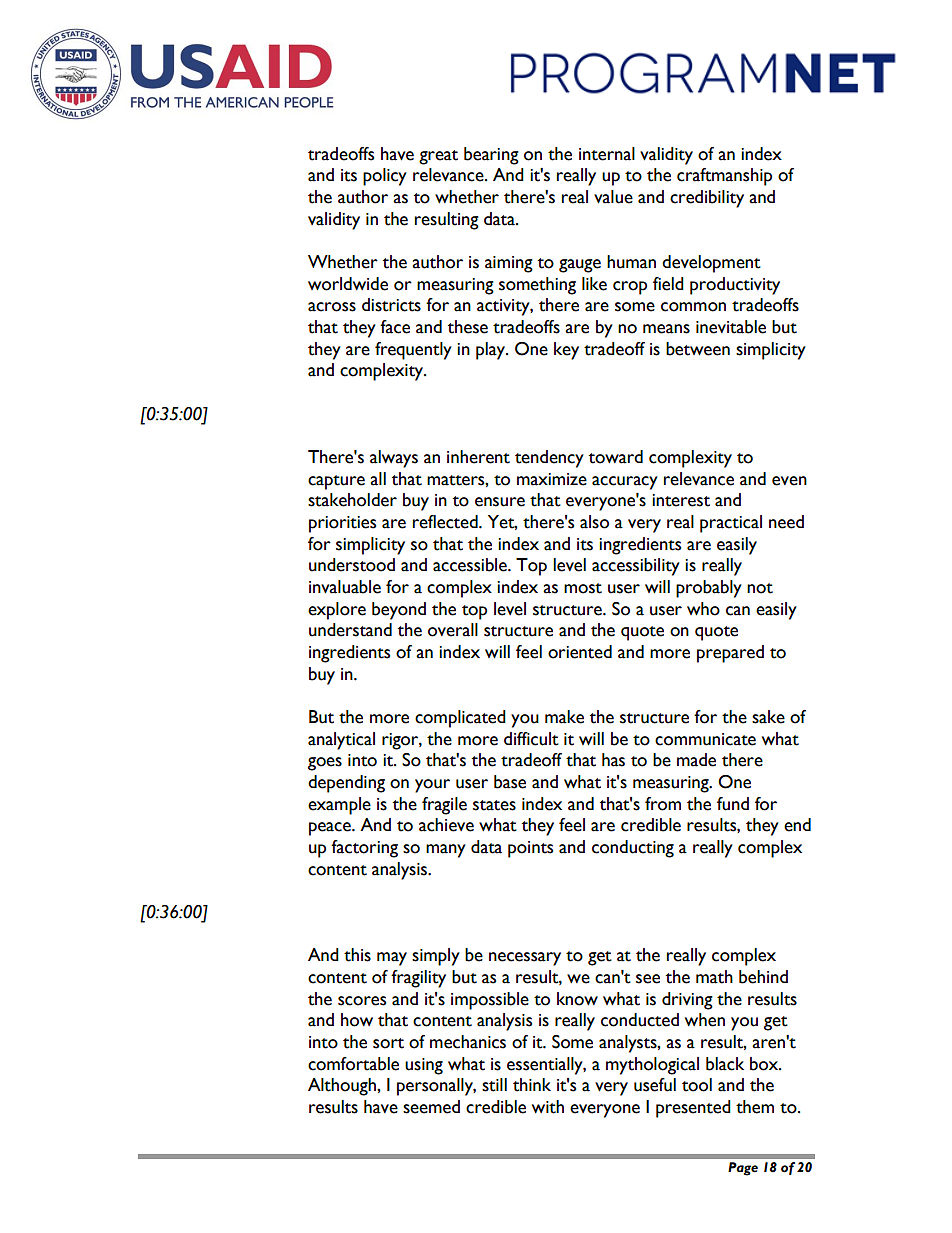  What do you see at coordinates (548, 1107) in the document?
I see `with` at bounding box center [548, 1107].
